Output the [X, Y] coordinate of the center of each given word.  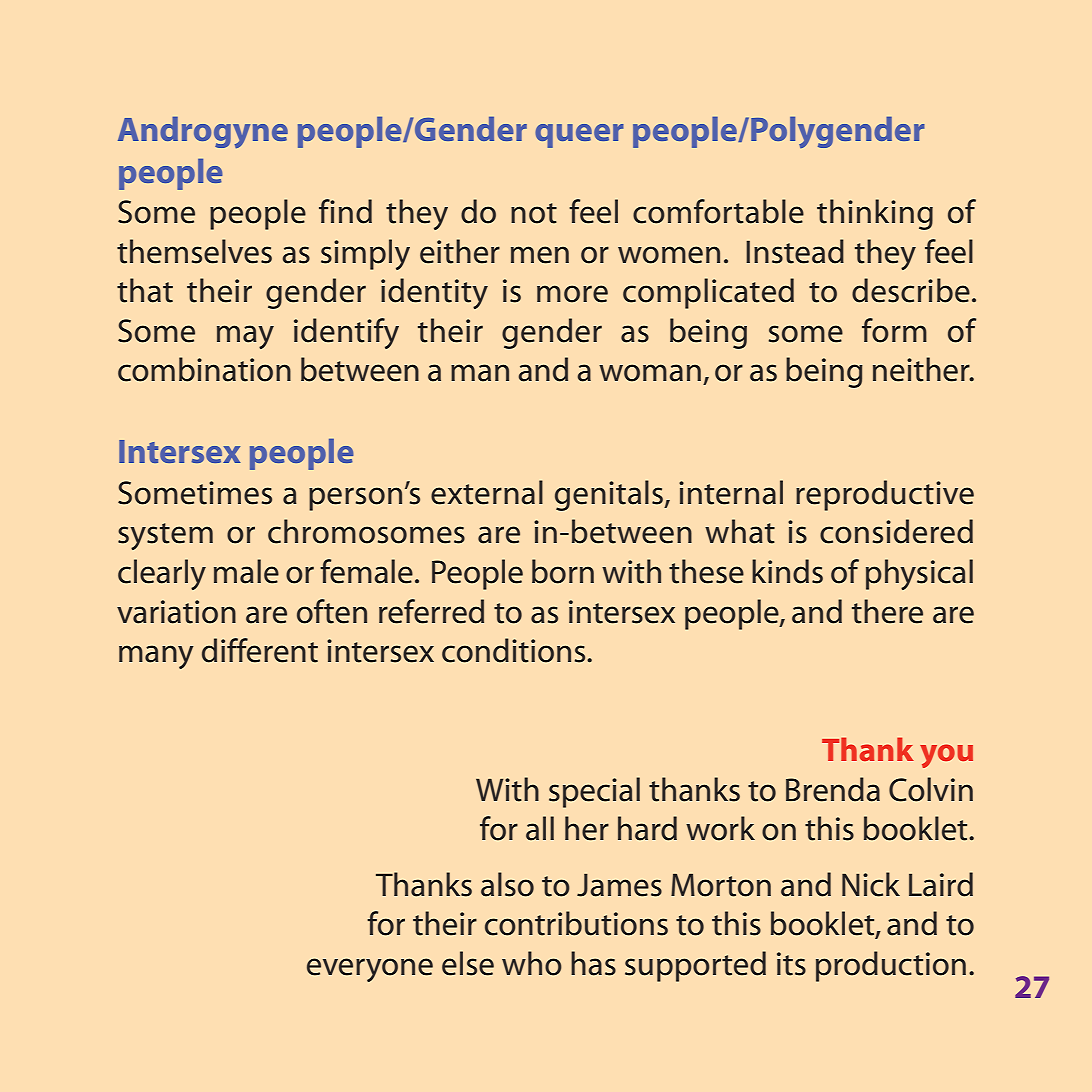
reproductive [885, 495]
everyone [370, 970]
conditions [515, 650]
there [887, 611]
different [260, 650]
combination [204, 369]
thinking [875, 214]
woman [650, 373]
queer [579, 136]
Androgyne [203, 132]
